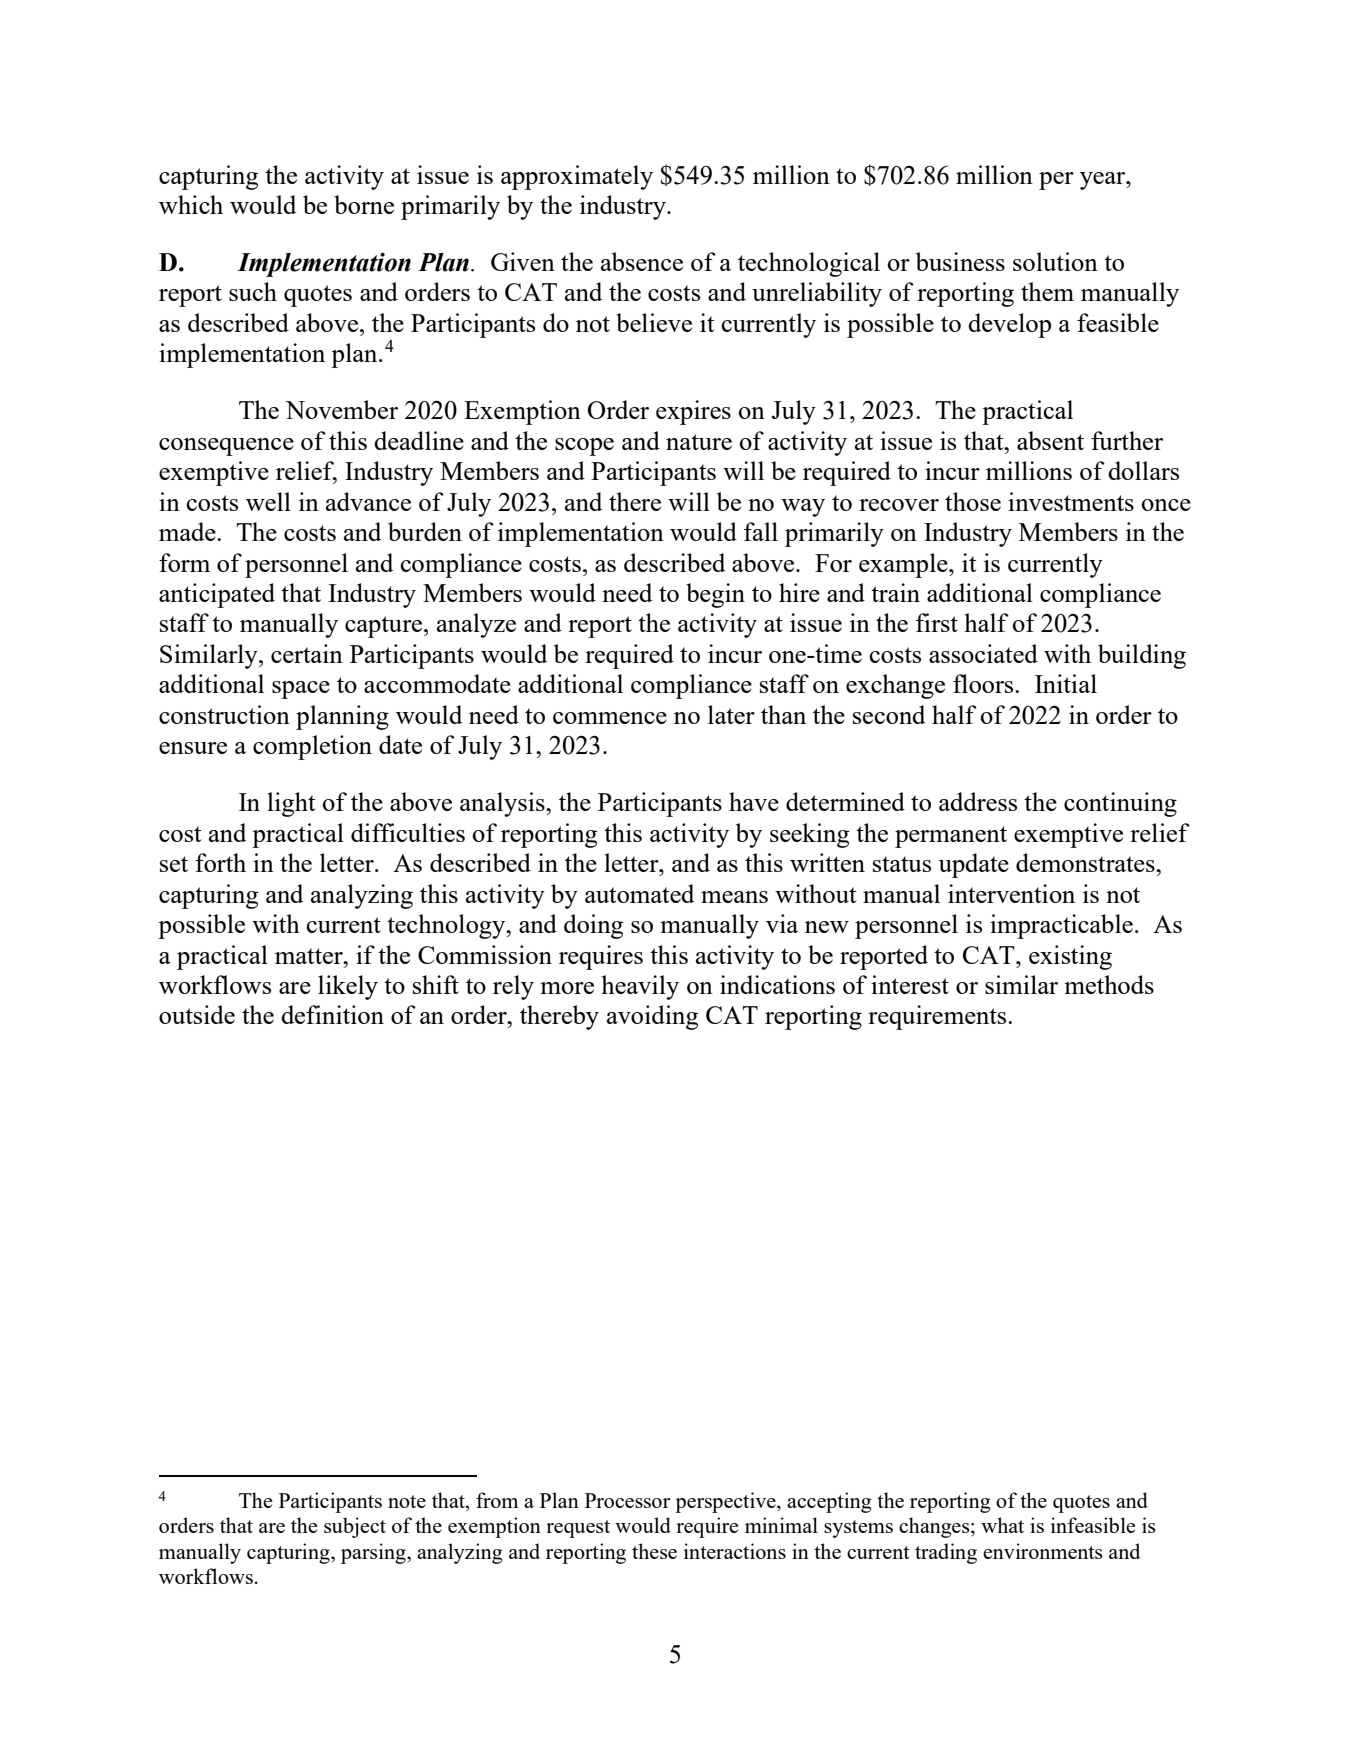 The image size is (1351, 1748). I want to click on solution, so click(1055, 261).
